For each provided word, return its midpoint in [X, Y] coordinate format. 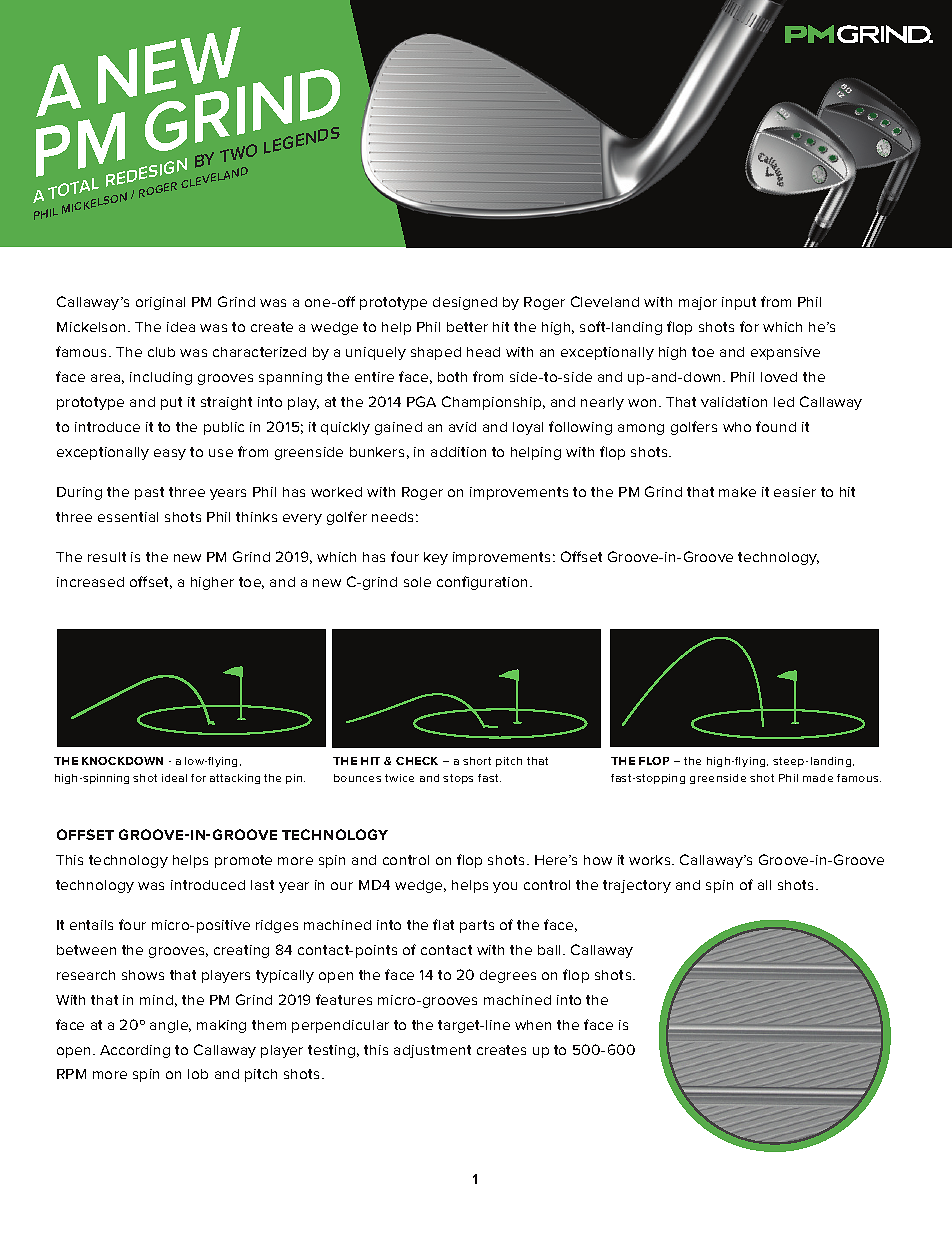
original [160, 303]
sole [417, 582]
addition [458, 452]
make [737, 492]
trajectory [637, 886]
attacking [235, 779]
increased [90, 582]
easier [795, 492]
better [467, 327]
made [818, 778]
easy [170, 454]
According [135, 1051]
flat [443, 924]
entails [91, 925]
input [739, 303]
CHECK [417, 761]
